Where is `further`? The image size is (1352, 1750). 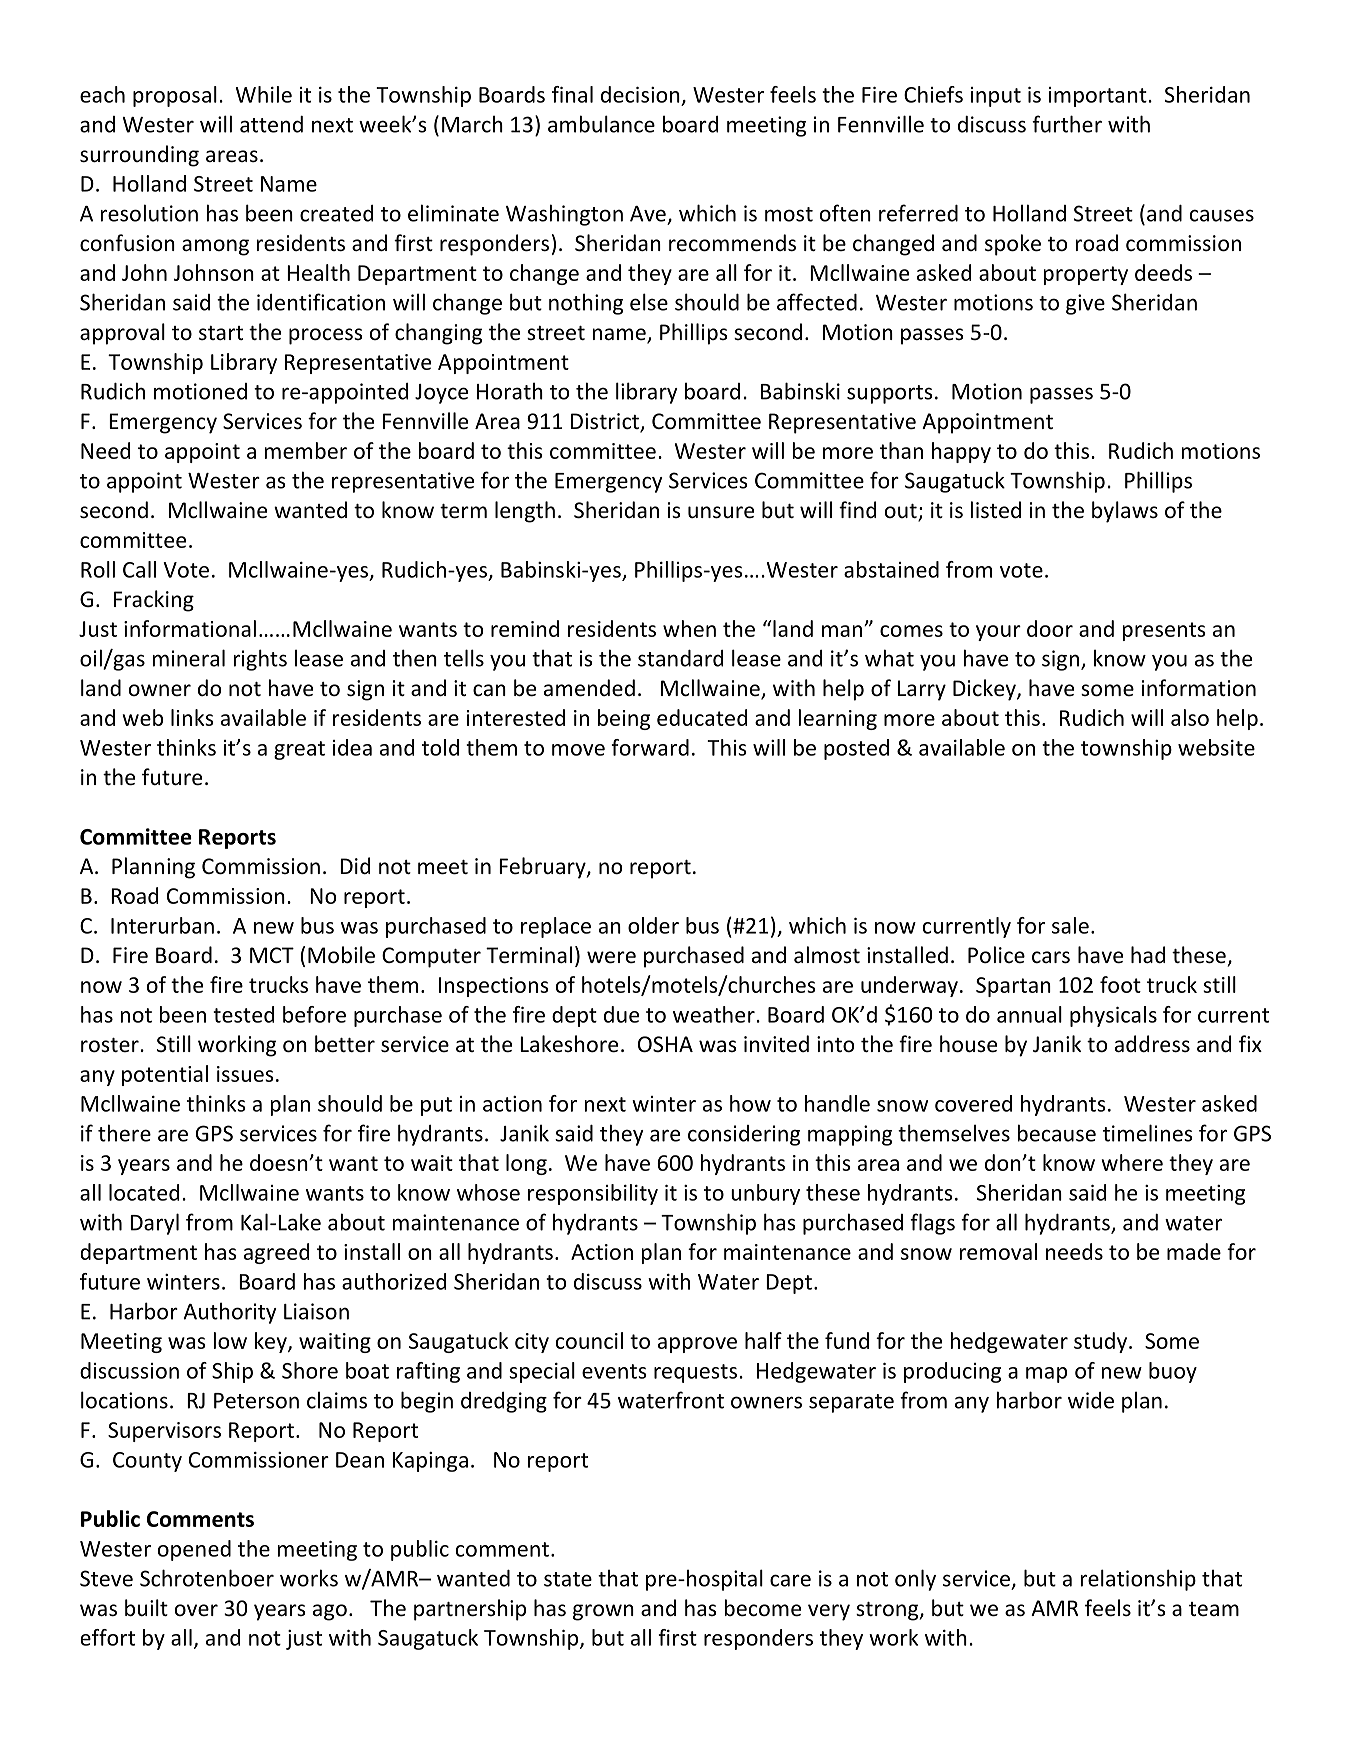 further is located at coordinates (1067, 124).
